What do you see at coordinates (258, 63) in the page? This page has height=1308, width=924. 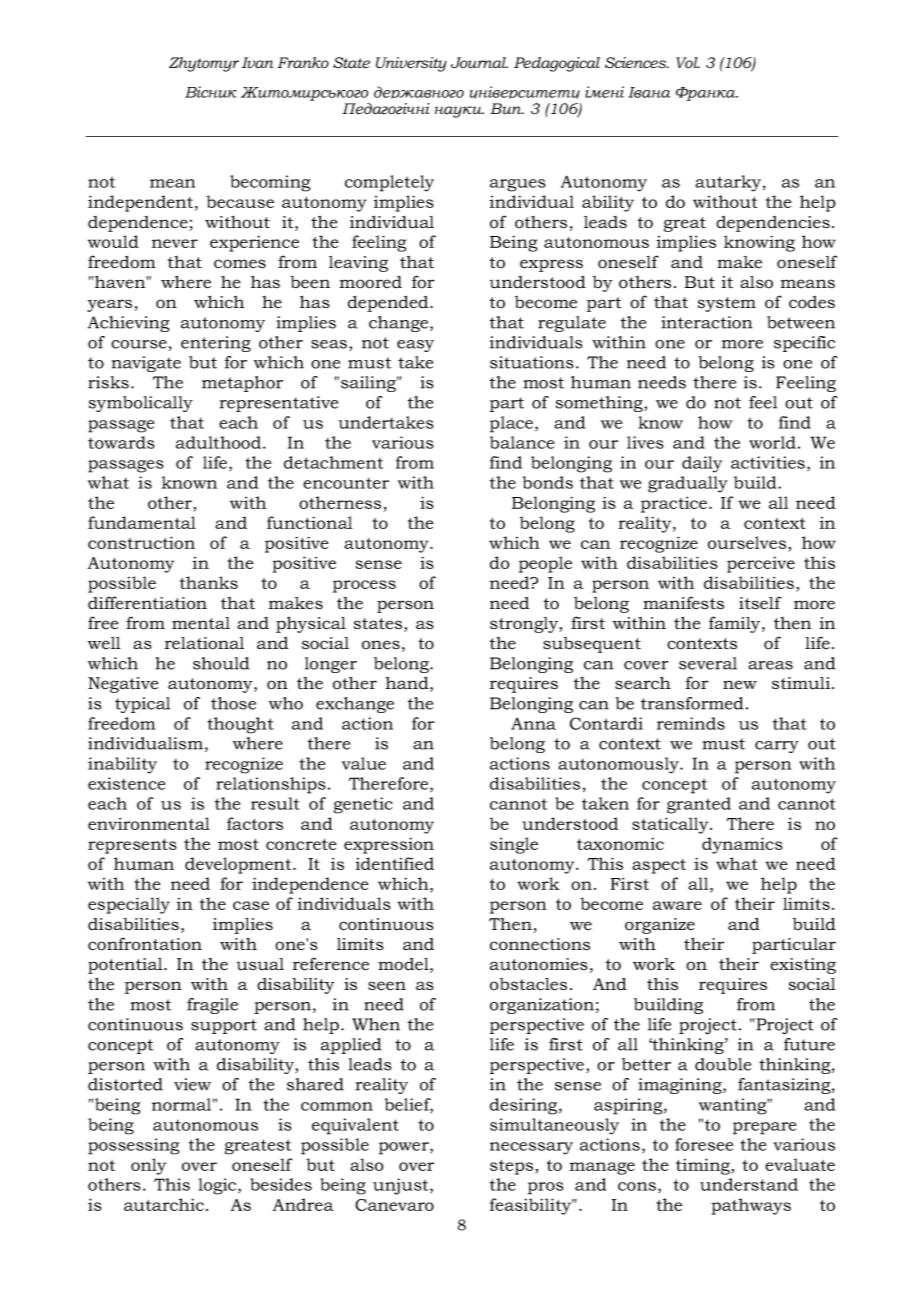 I see `Ivan` at bounding box center [258, 63].
